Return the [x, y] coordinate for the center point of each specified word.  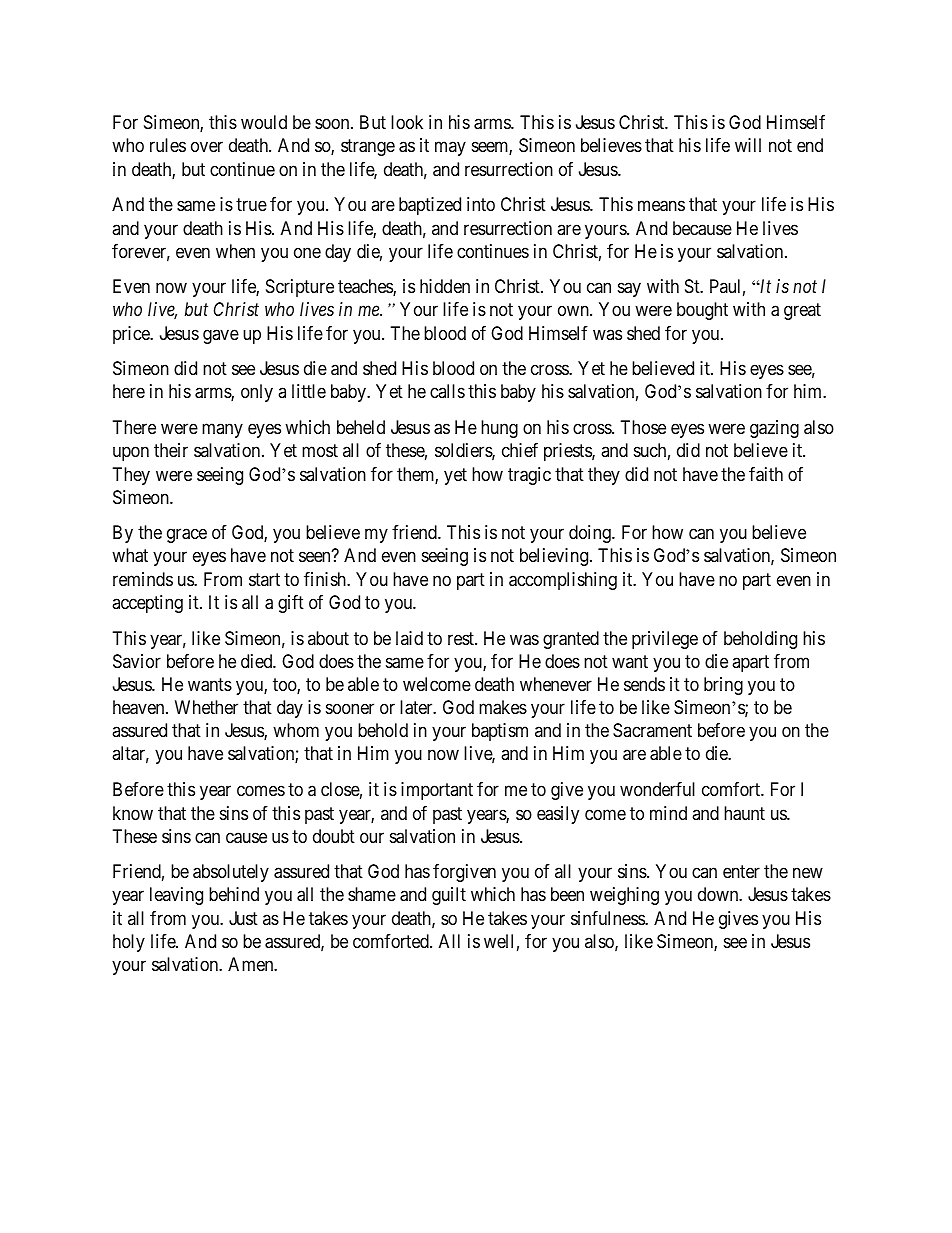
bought [702, 311]
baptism [500, 732]
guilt [449, 896]
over [207, 147]
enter [741, 871]
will [748, 145]
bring [723, 686]
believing [554, 557]
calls [447, 391]
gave [221, 336]
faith [766, 474]
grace [187, 536]
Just [243, 918]
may [450, 149]
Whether [206, 707]
